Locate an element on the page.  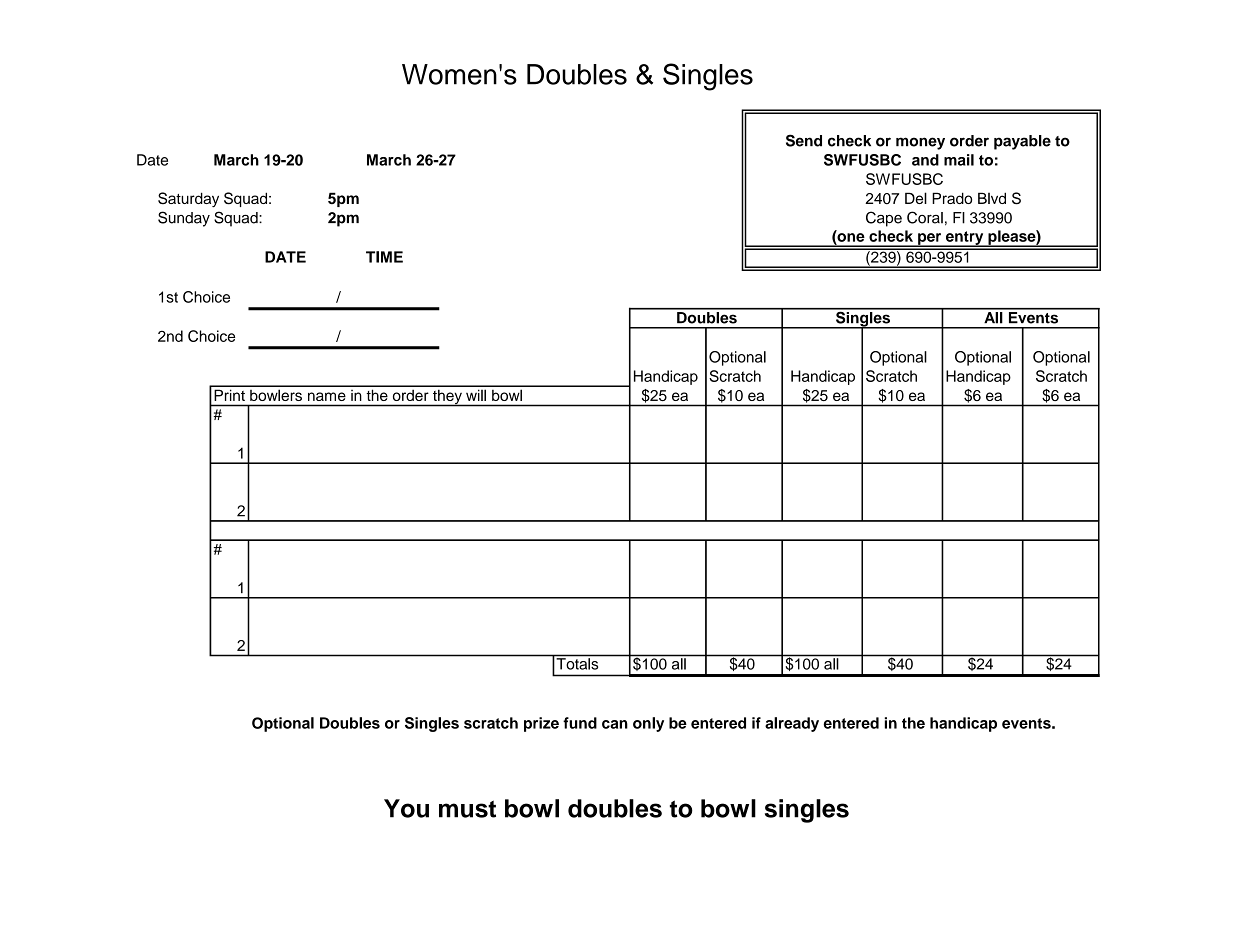
already is located at coordinates (792, 724).
